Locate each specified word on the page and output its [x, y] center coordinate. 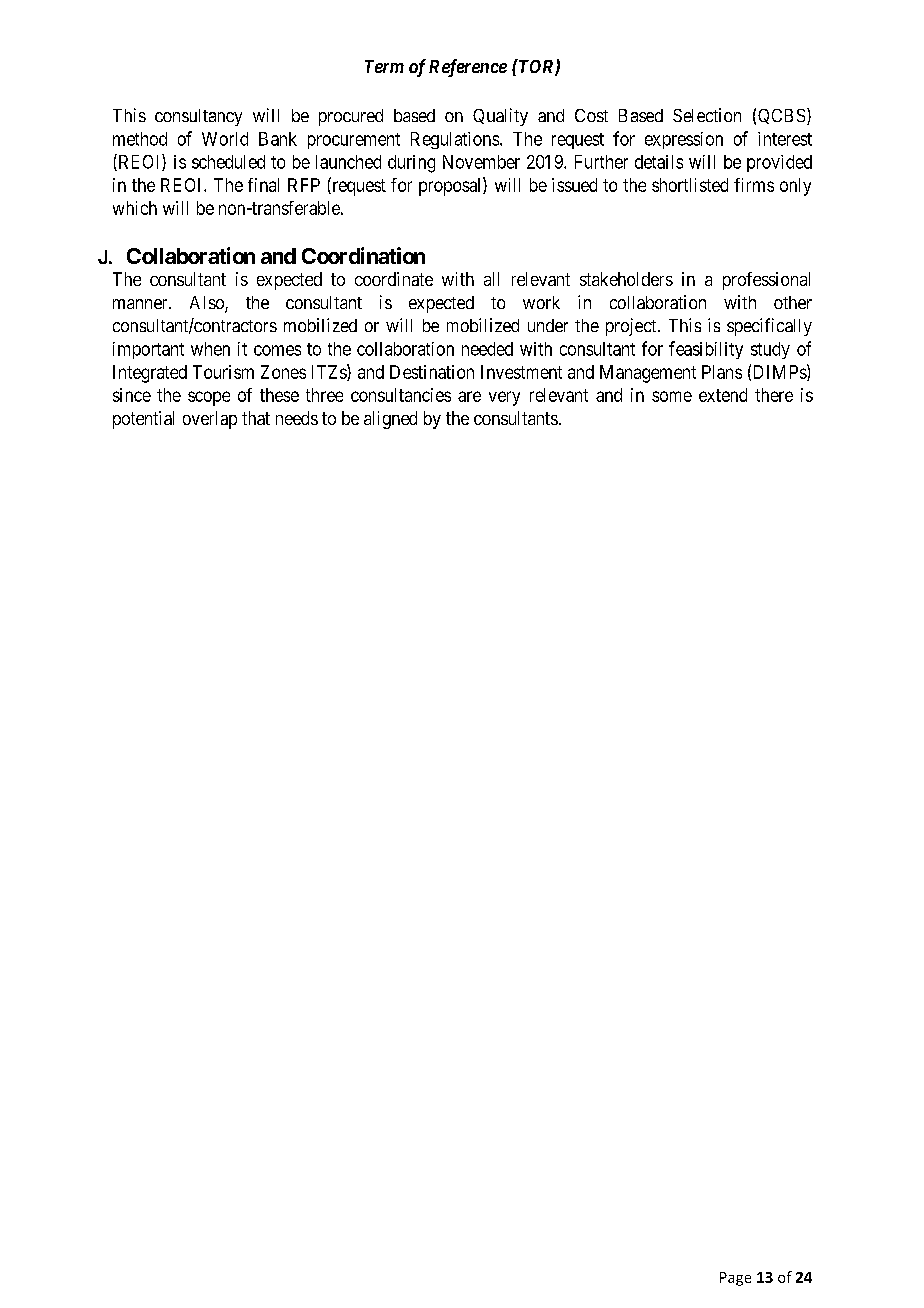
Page [735, 1279]
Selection [707, 115]
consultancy [198, 117]
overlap [210, 420]
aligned [390, 420]
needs [297, 418]
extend [723, 395]
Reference [468, 68]
